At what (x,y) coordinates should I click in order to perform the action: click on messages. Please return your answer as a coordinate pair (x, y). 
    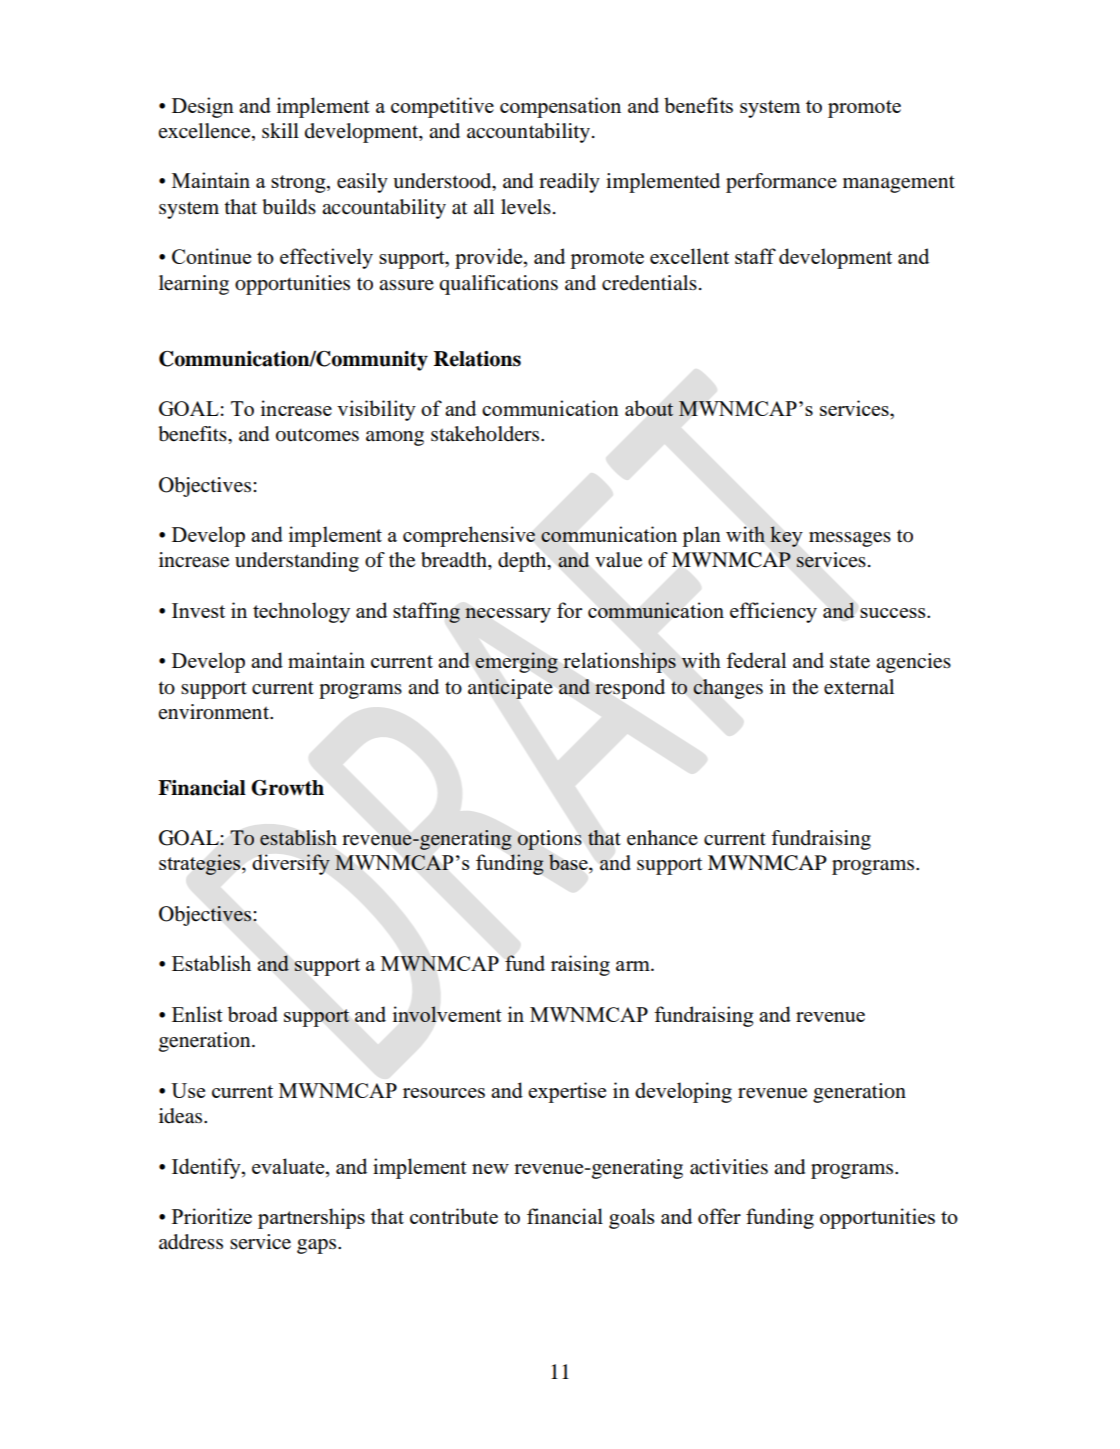
    Looking at the image, I should click on (850, 539).
